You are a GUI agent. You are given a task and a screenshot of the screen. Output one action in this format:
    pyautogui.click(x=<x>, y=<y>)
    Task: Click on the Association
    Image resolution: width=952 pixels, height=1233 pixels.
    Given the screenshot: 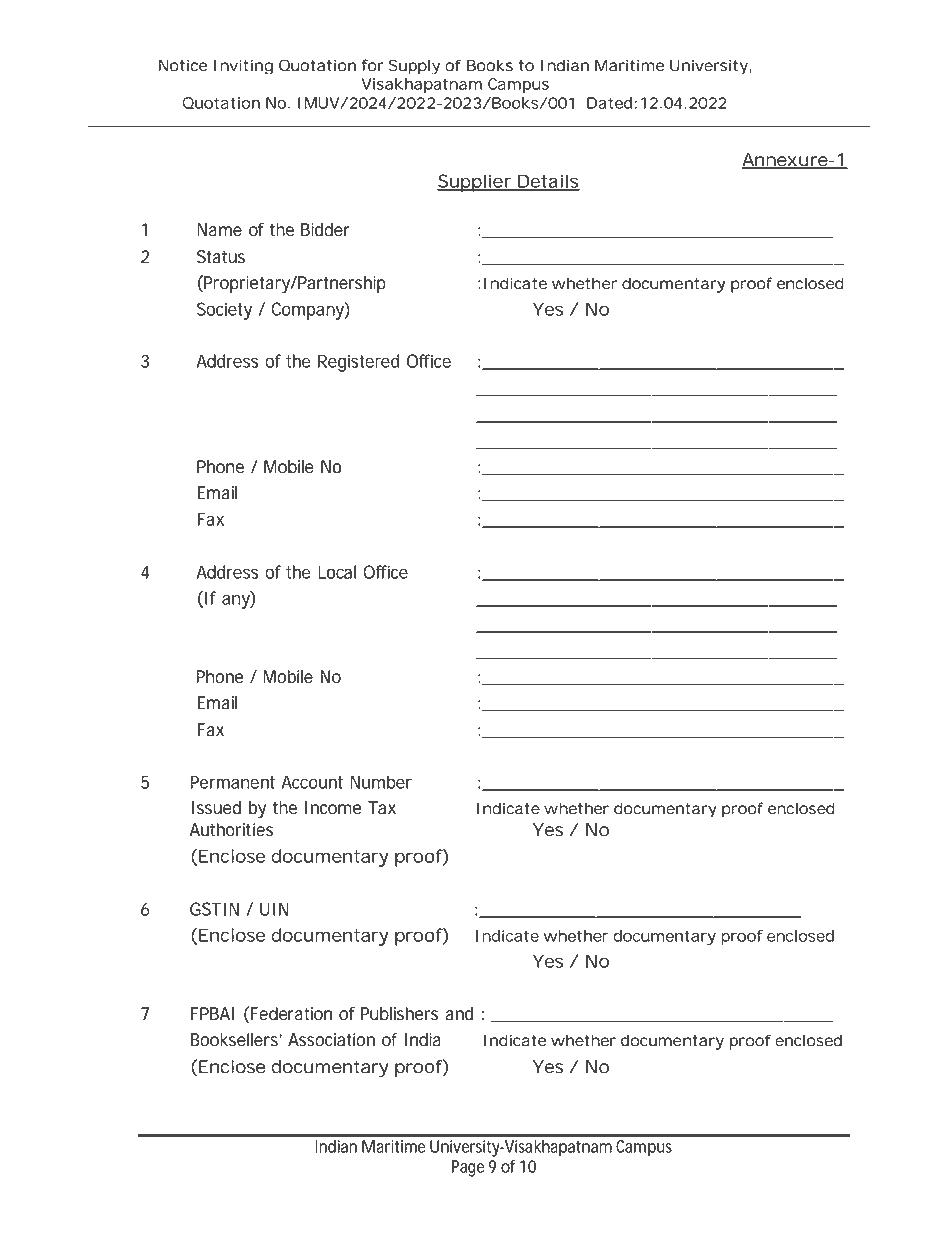 What is the action you would take?
    pyautogui.click(x=331, y=1040)
